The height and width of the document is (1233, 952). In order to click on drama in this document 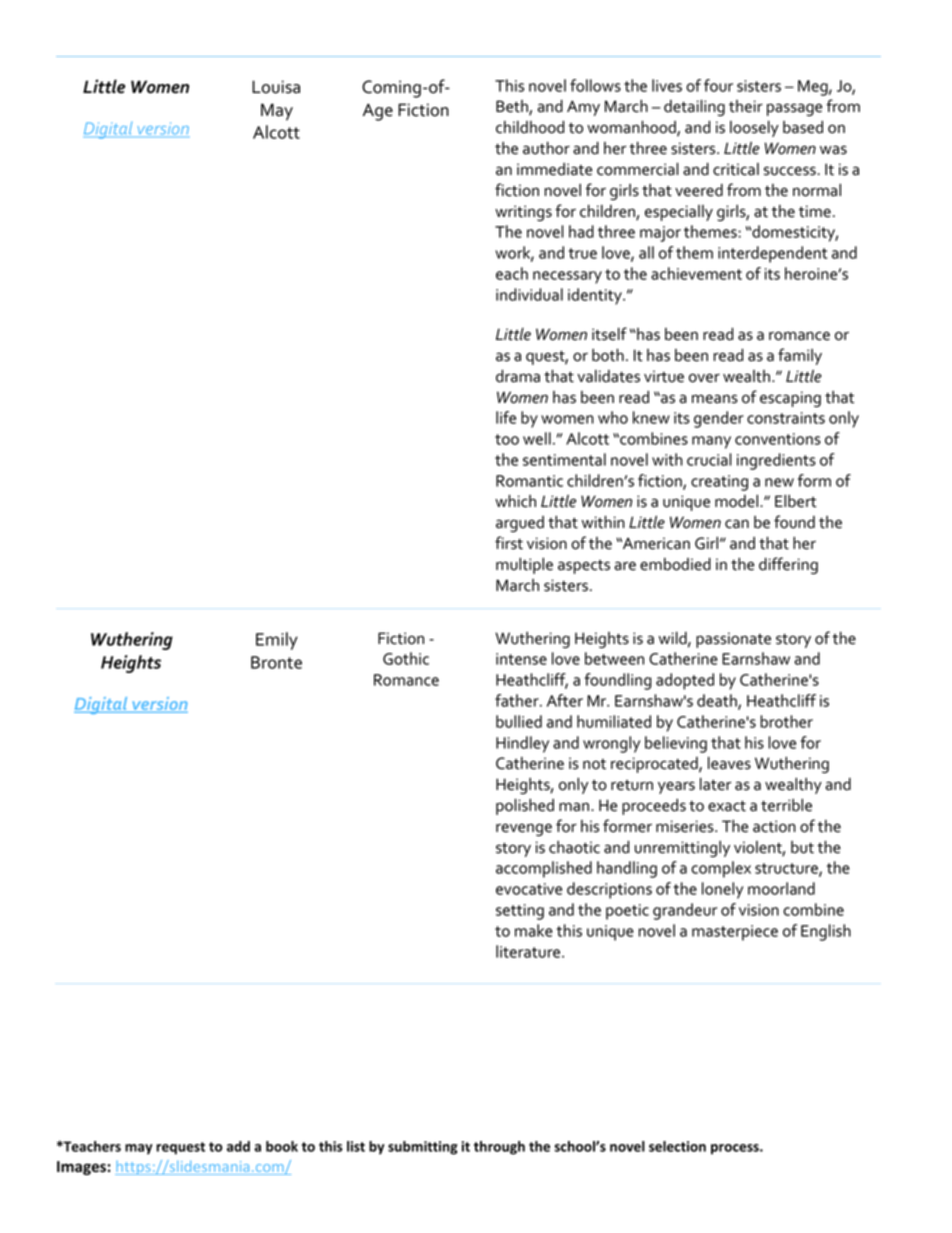, I will do `click(518, 376)`.
